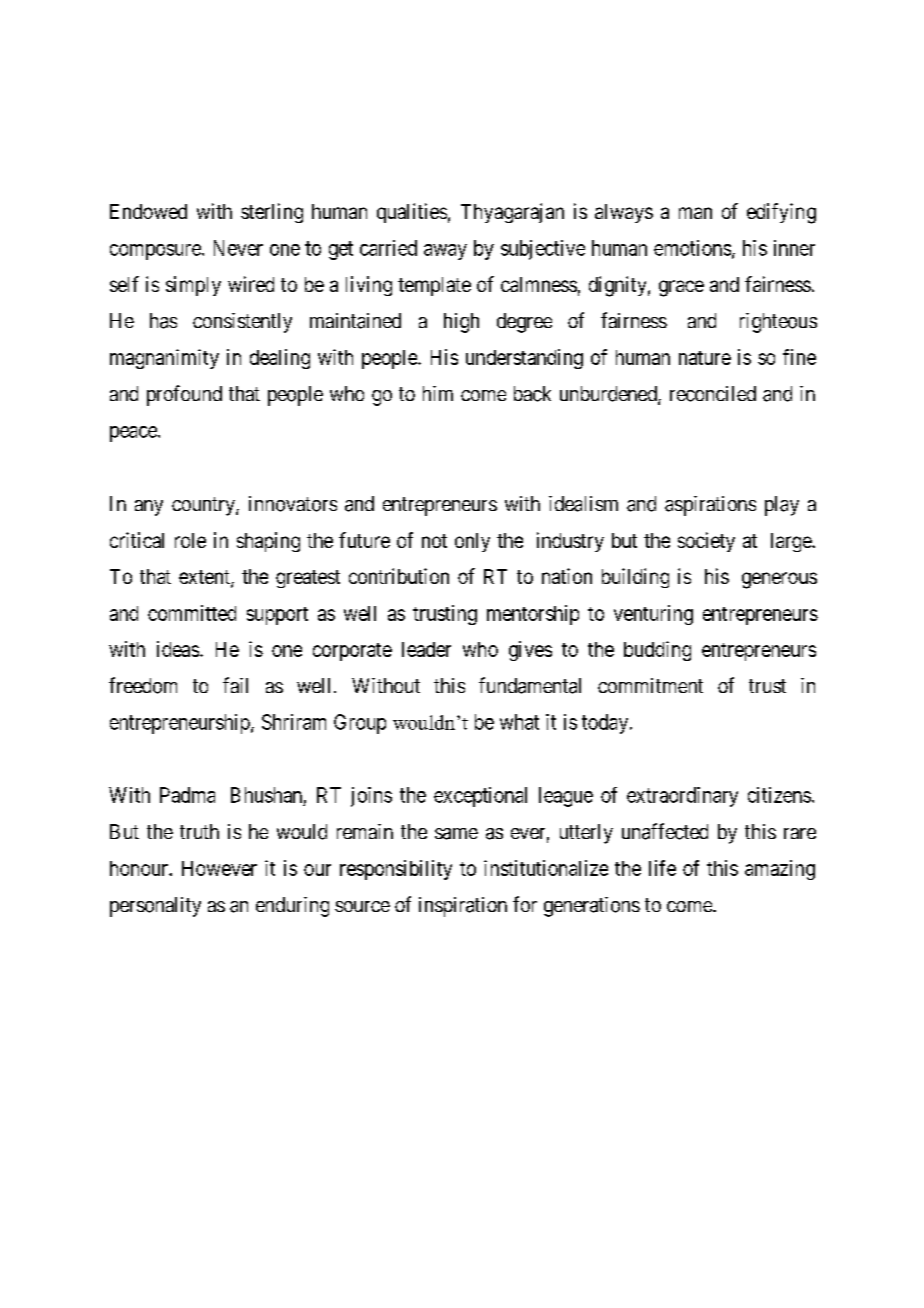 The width and height of the screenshot is (924, 1308). I want to click on fail, so click(235, 685).
